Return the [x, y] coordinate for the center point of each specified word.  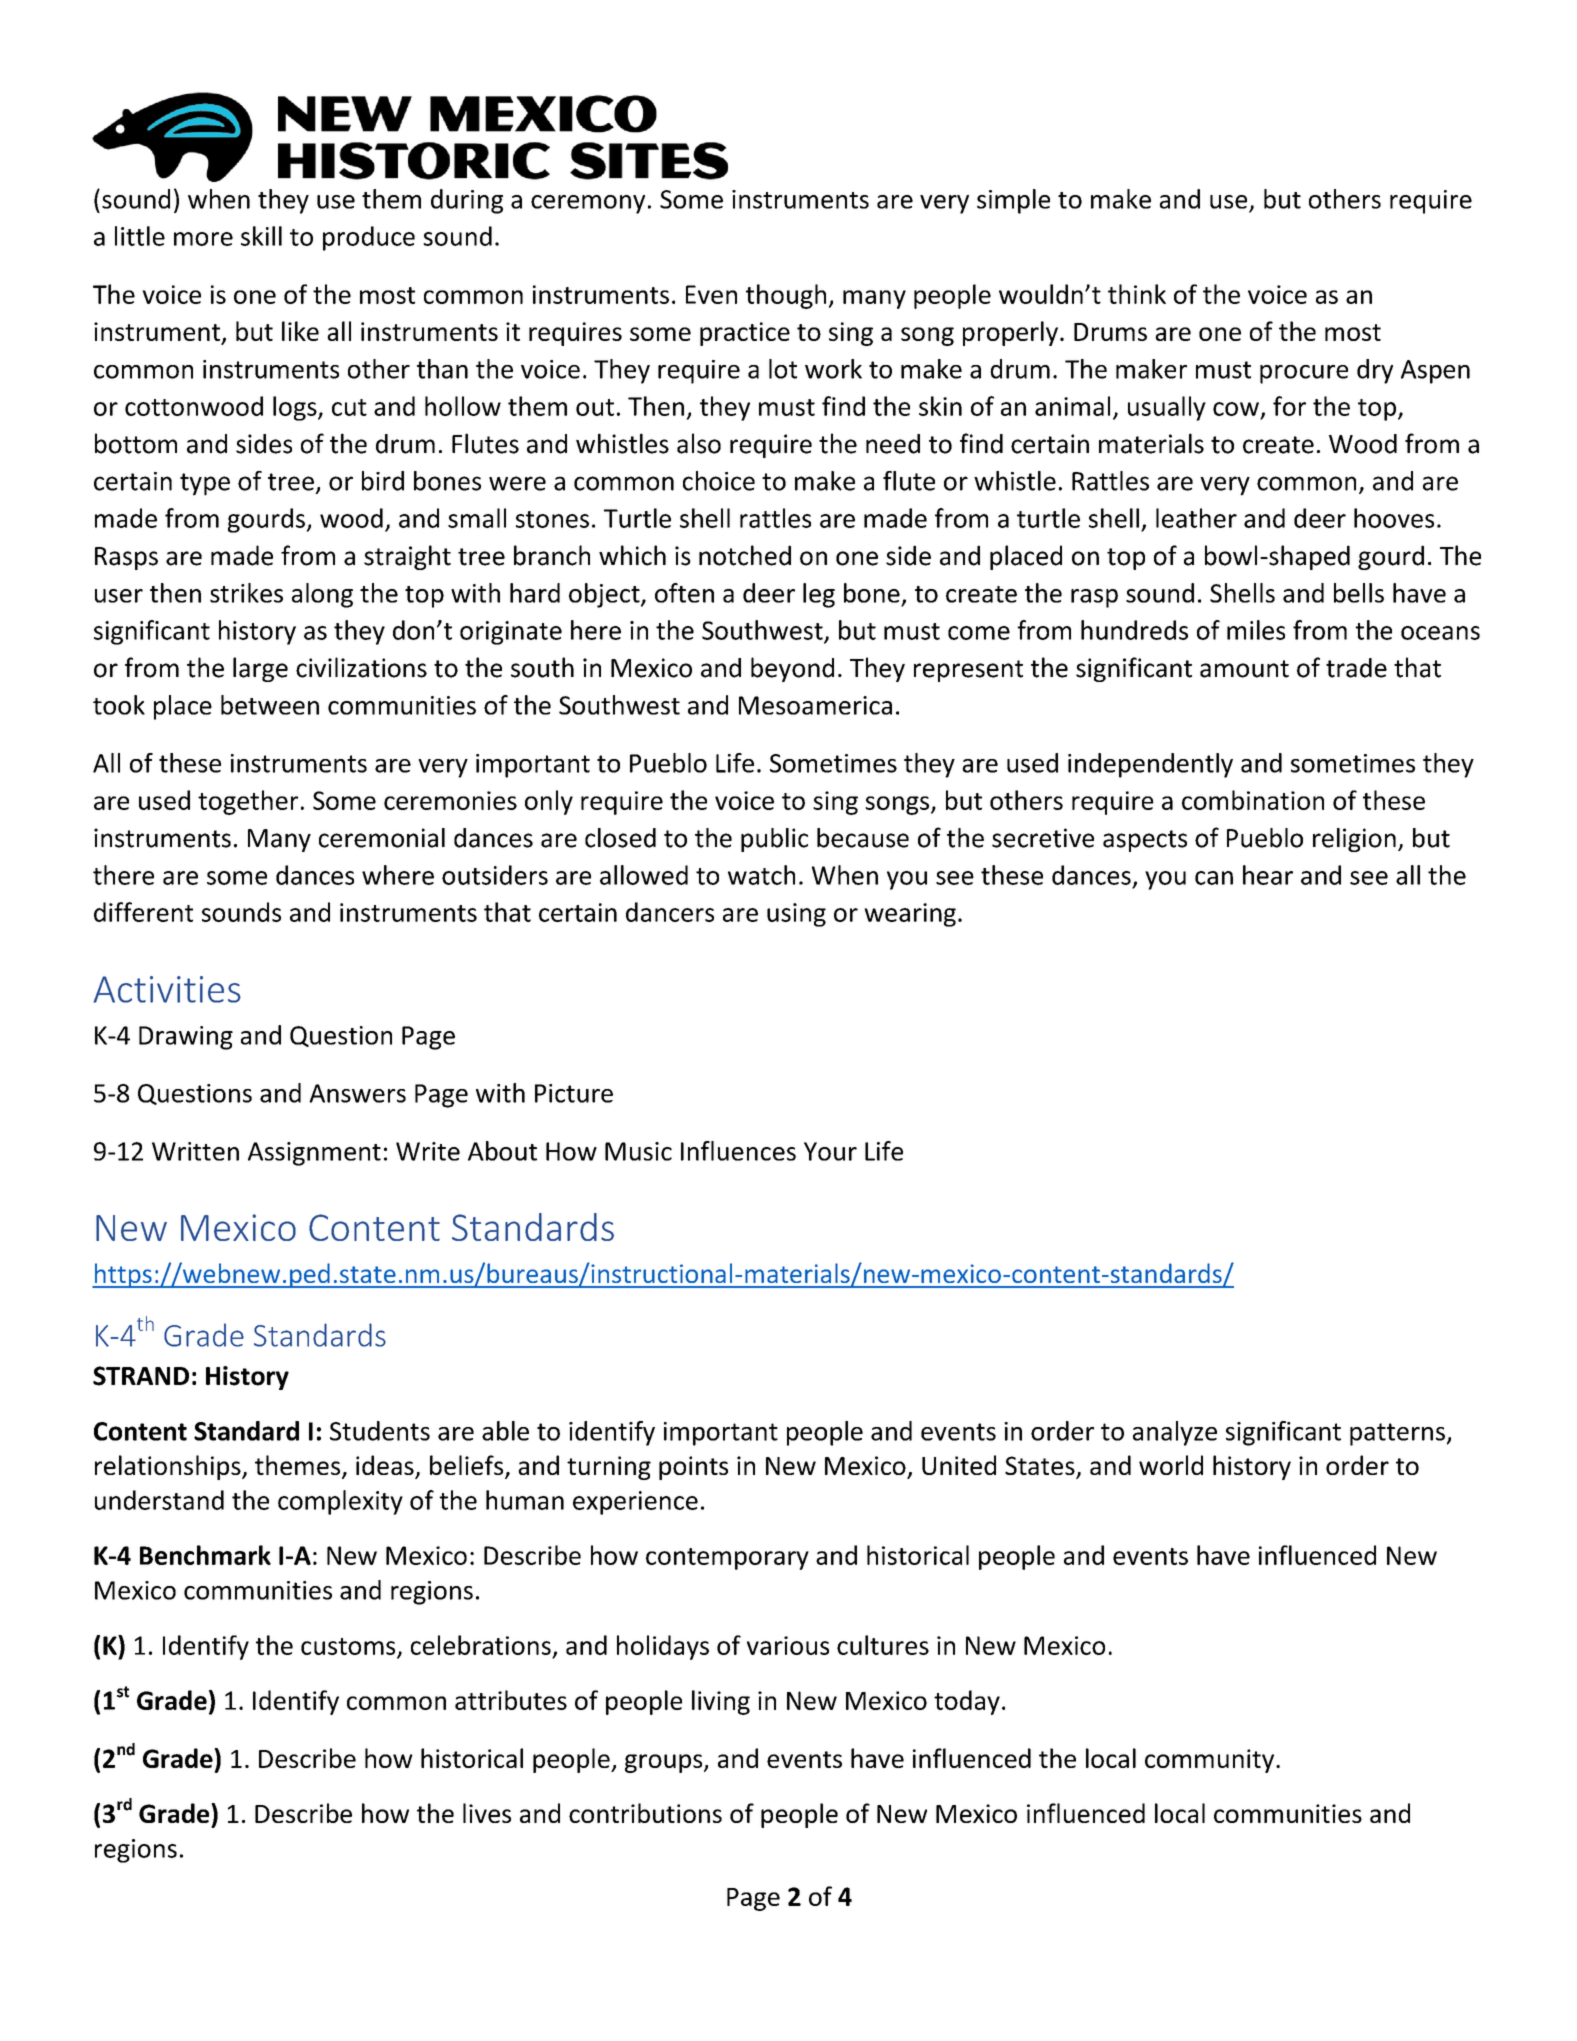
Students [380, 1431]
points [693, 1468]
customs [349, 1647]
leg [819, 595]
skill [261, 236]
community [1211, 1761]
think [1137, 294]
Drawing [186, 1038]
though [786, 296]
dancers [670, 912]
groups [665, 1763]
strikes [246, 593]
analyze [1175, 1433]
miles [1256, 630]
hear [1268, 875]
